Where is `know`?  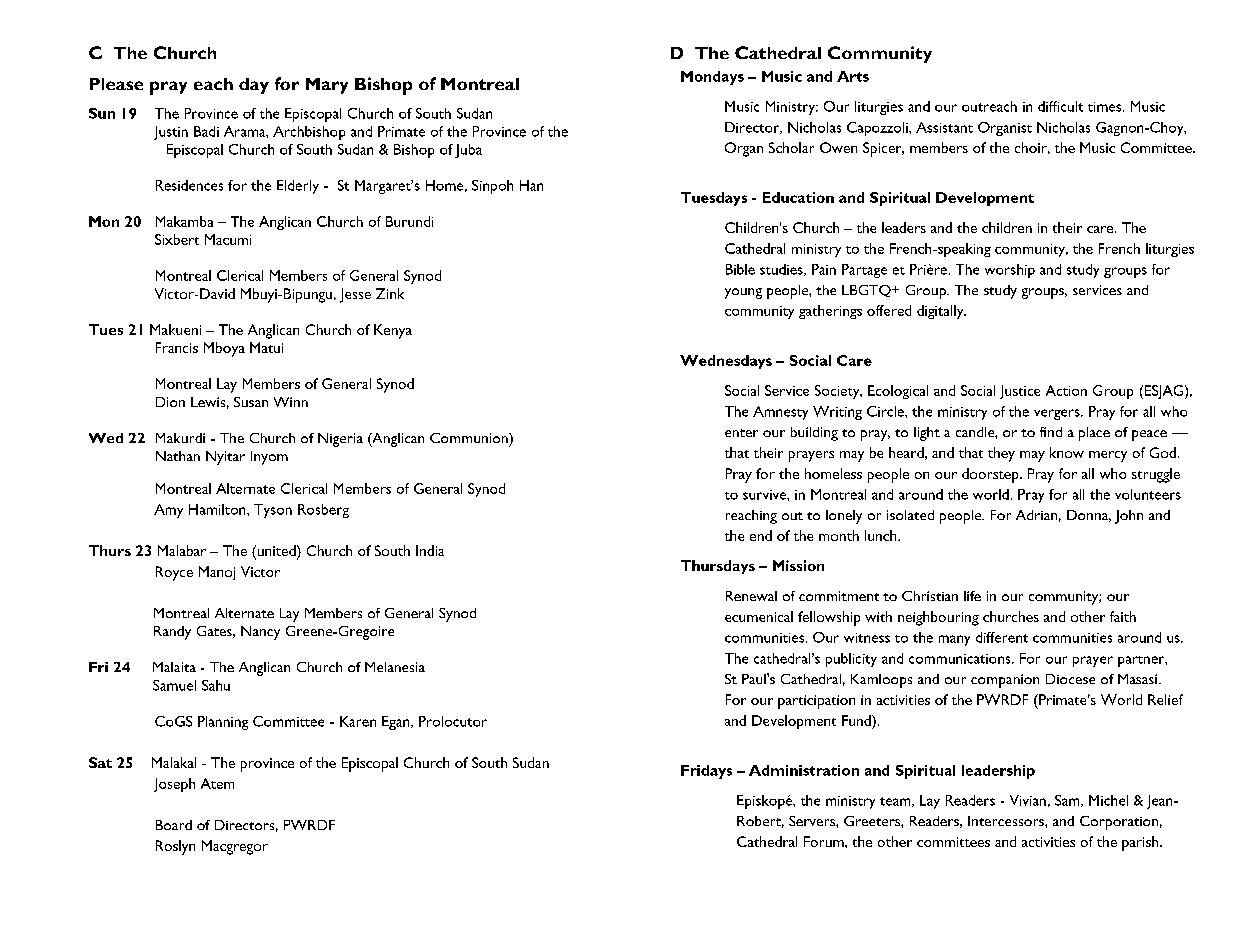 know is located at coordinates (1067, 452).
